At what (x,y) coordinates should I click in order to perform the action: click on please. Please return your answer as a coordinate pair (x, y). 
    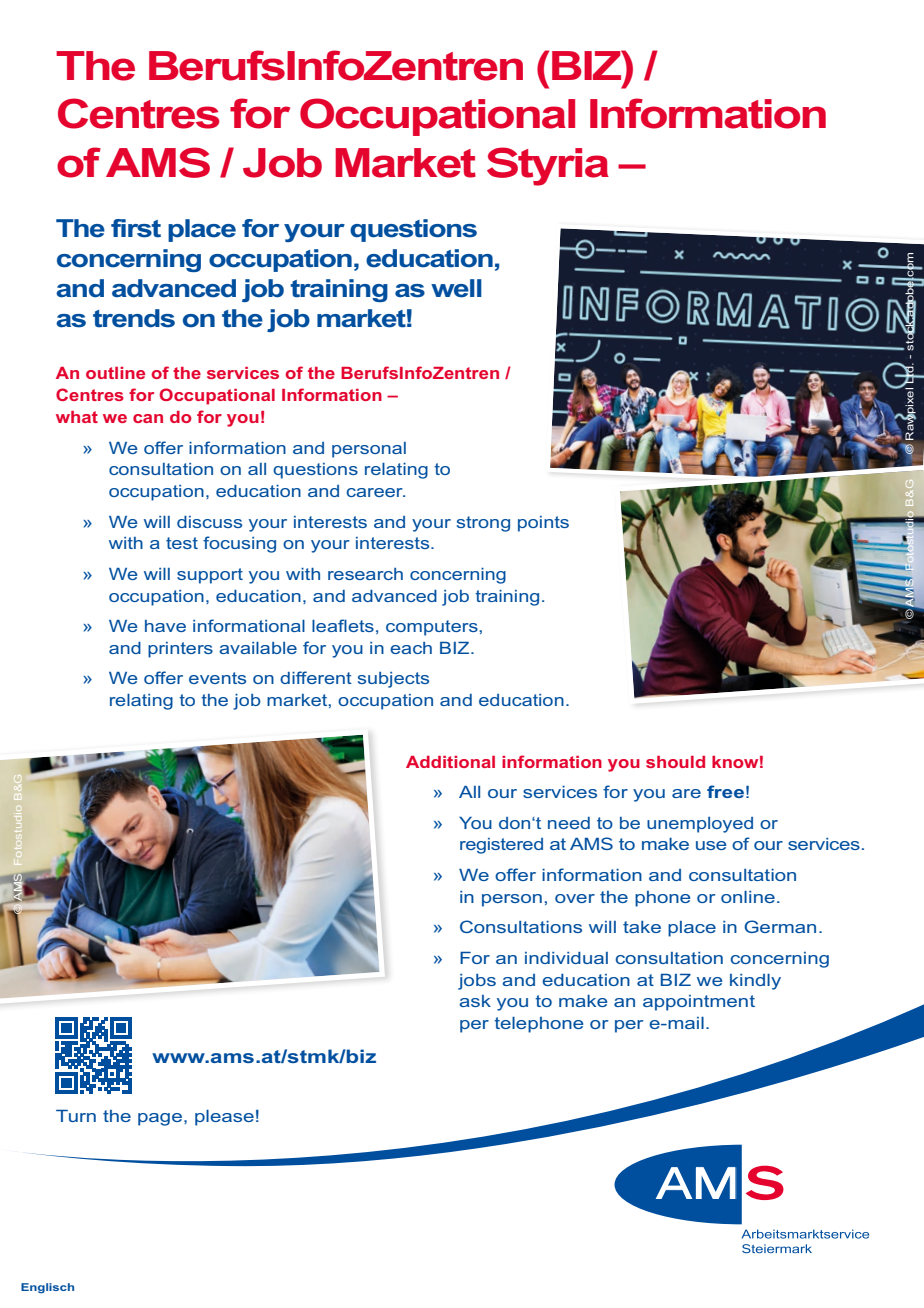
    Looking at the image, I should click on (224, 1118).
